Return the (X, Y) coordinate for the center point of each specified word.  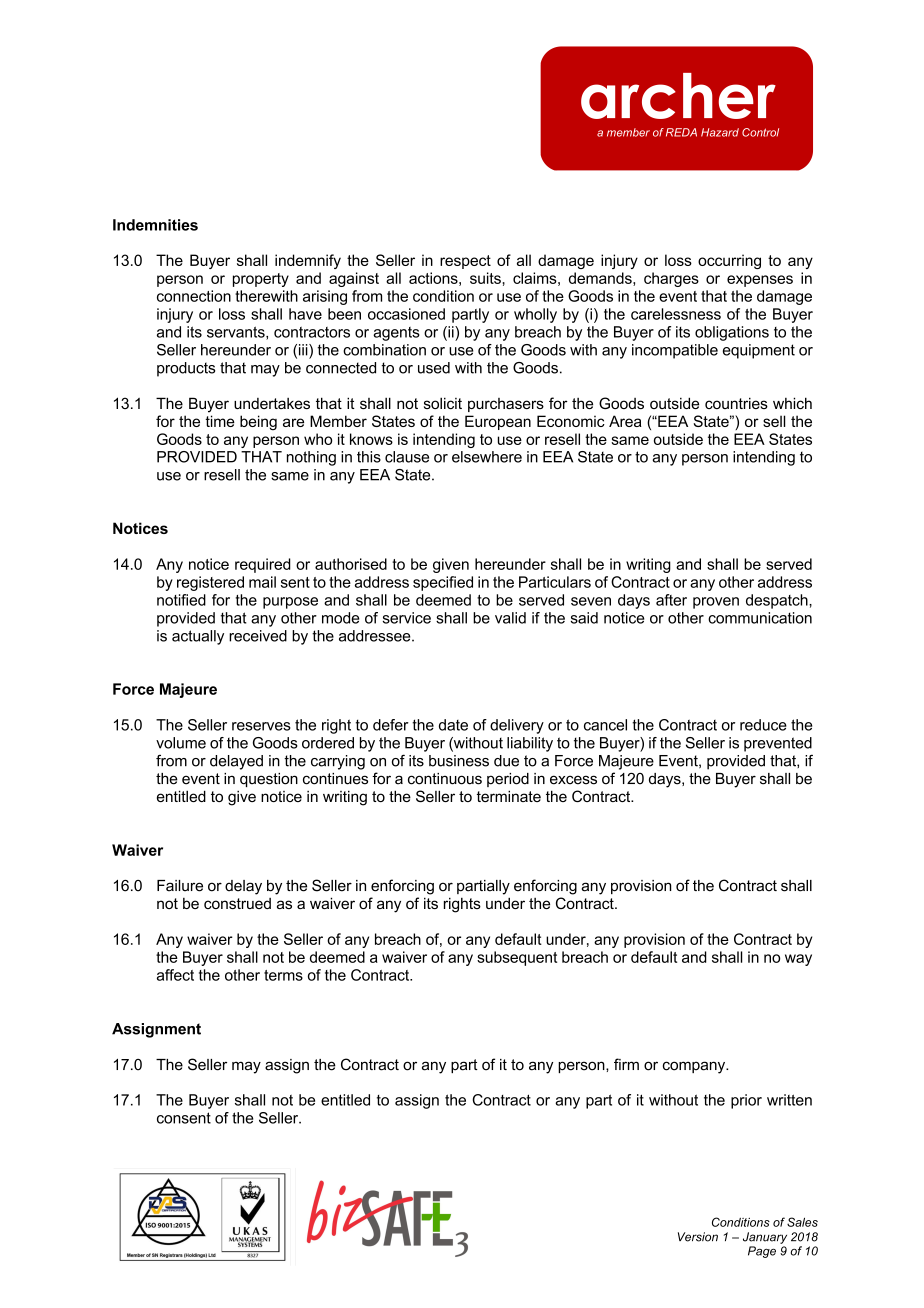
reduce (763, 725)
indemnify (308, 261)
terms (283, 975)
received (258, 636)
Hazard (720, 132)
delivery (517, 726)
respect (465, 262)
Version (698, 1237)
